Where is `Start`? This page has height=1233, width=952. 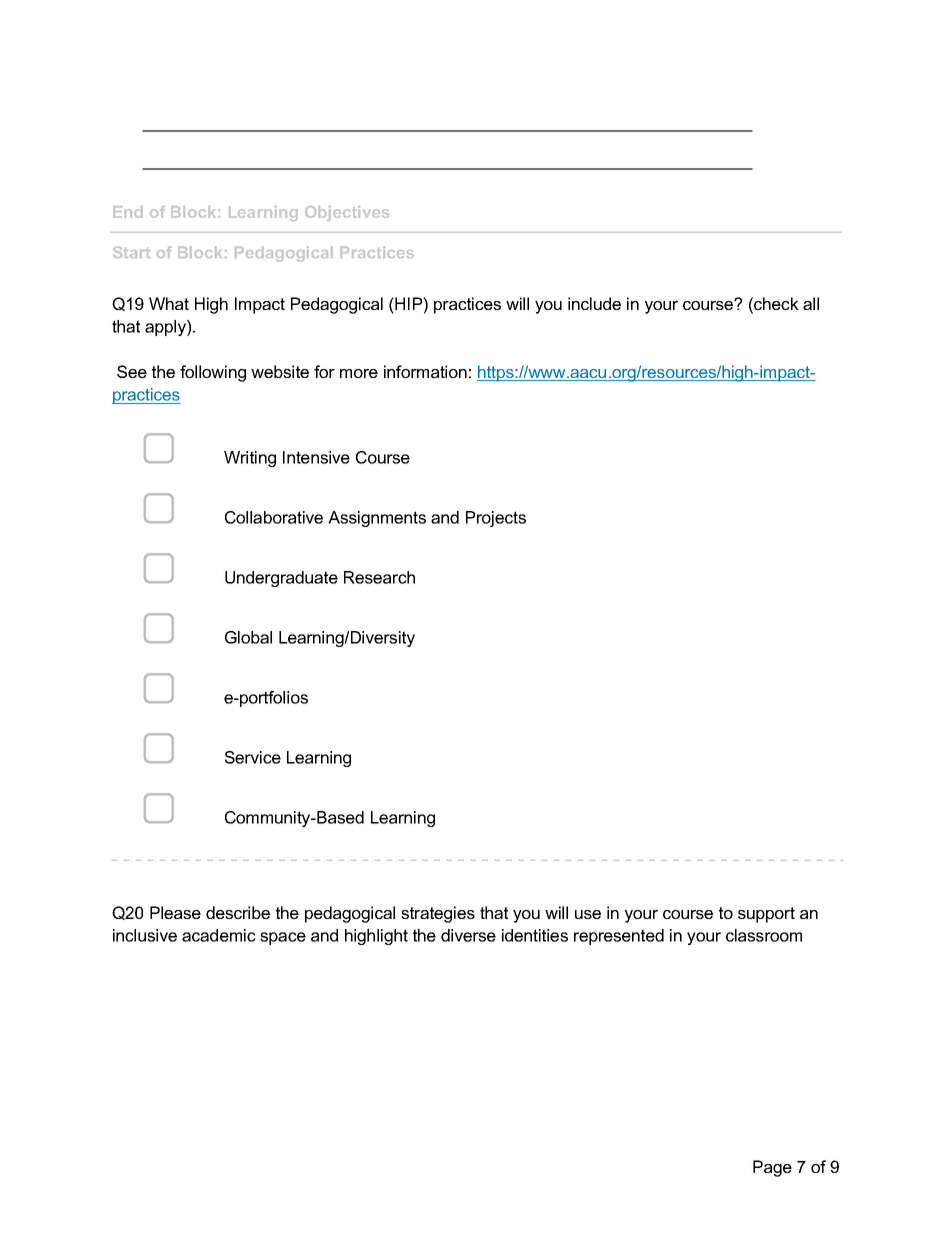 Start is located at coordinates (131, 252).
